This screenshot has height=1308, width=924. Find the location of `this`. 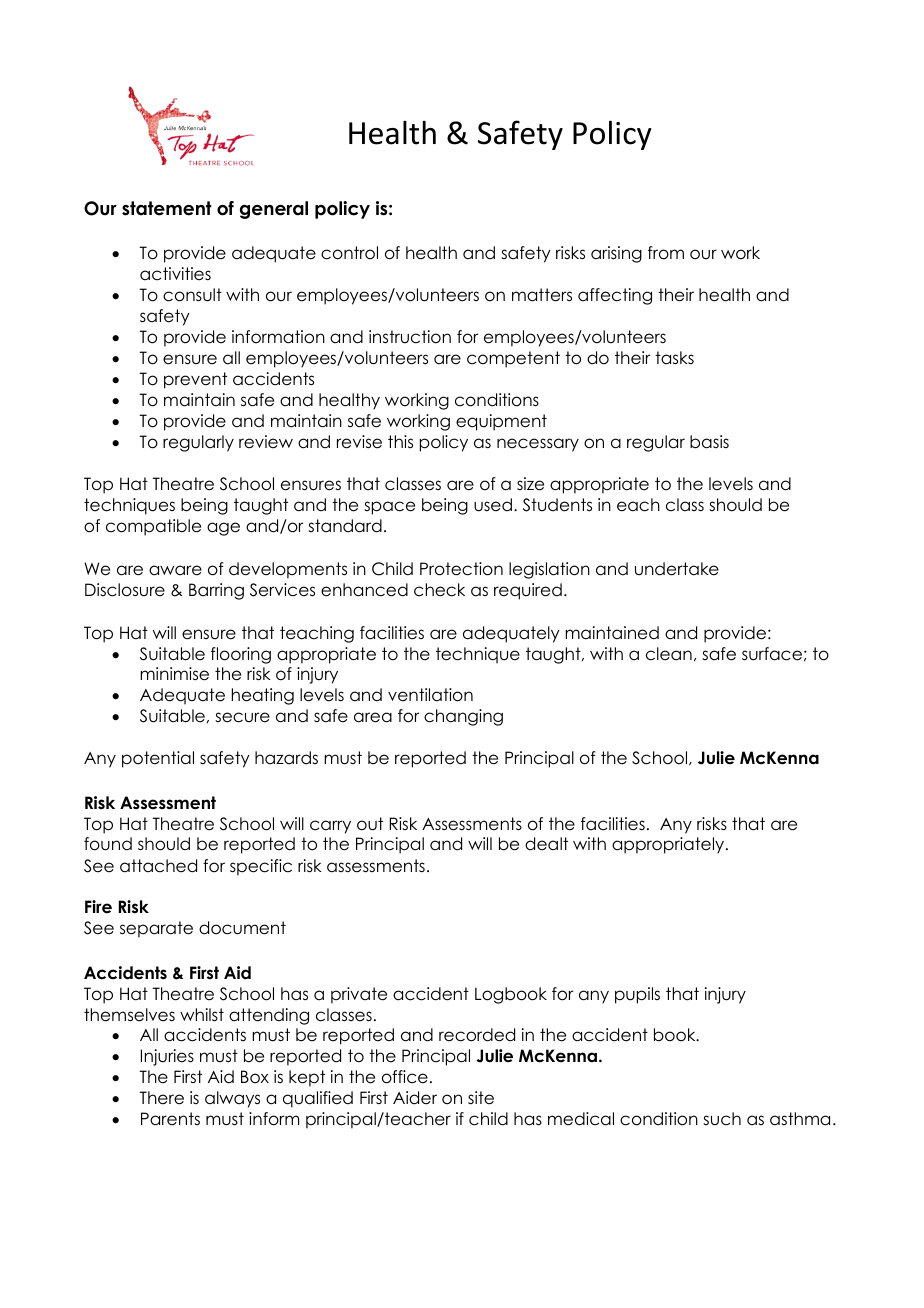

this is located at coordinates (400, 442).
